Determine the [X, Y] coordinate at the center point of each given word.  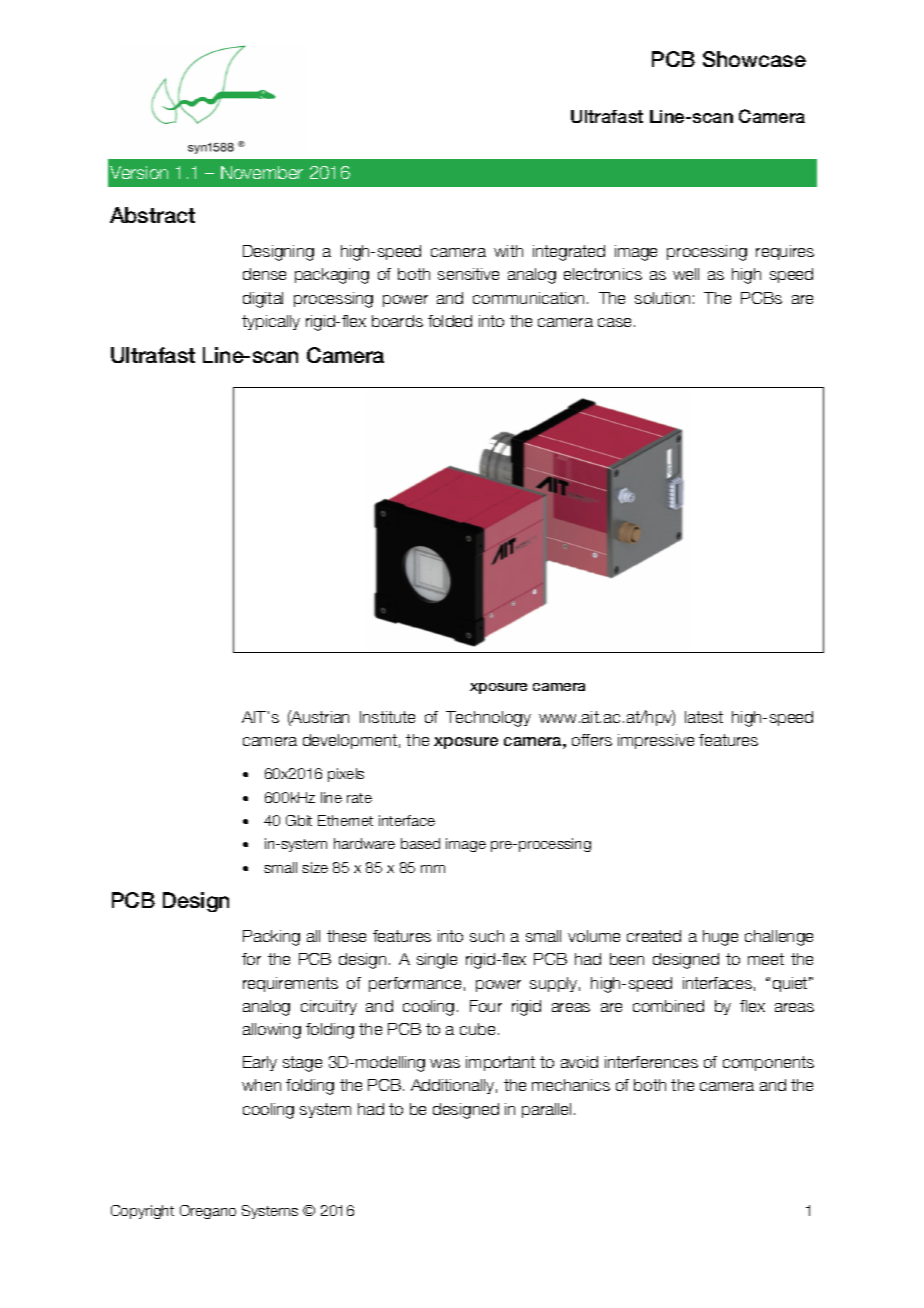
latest [704, 717]
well [686, 274]
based [420, 843]
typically [271, 322]
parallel [546, 1110]
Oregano [208, 1212]
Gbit [299, 820]
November [262, 172]
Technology [488, 719]
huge [720, 938]
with [508, 251]
